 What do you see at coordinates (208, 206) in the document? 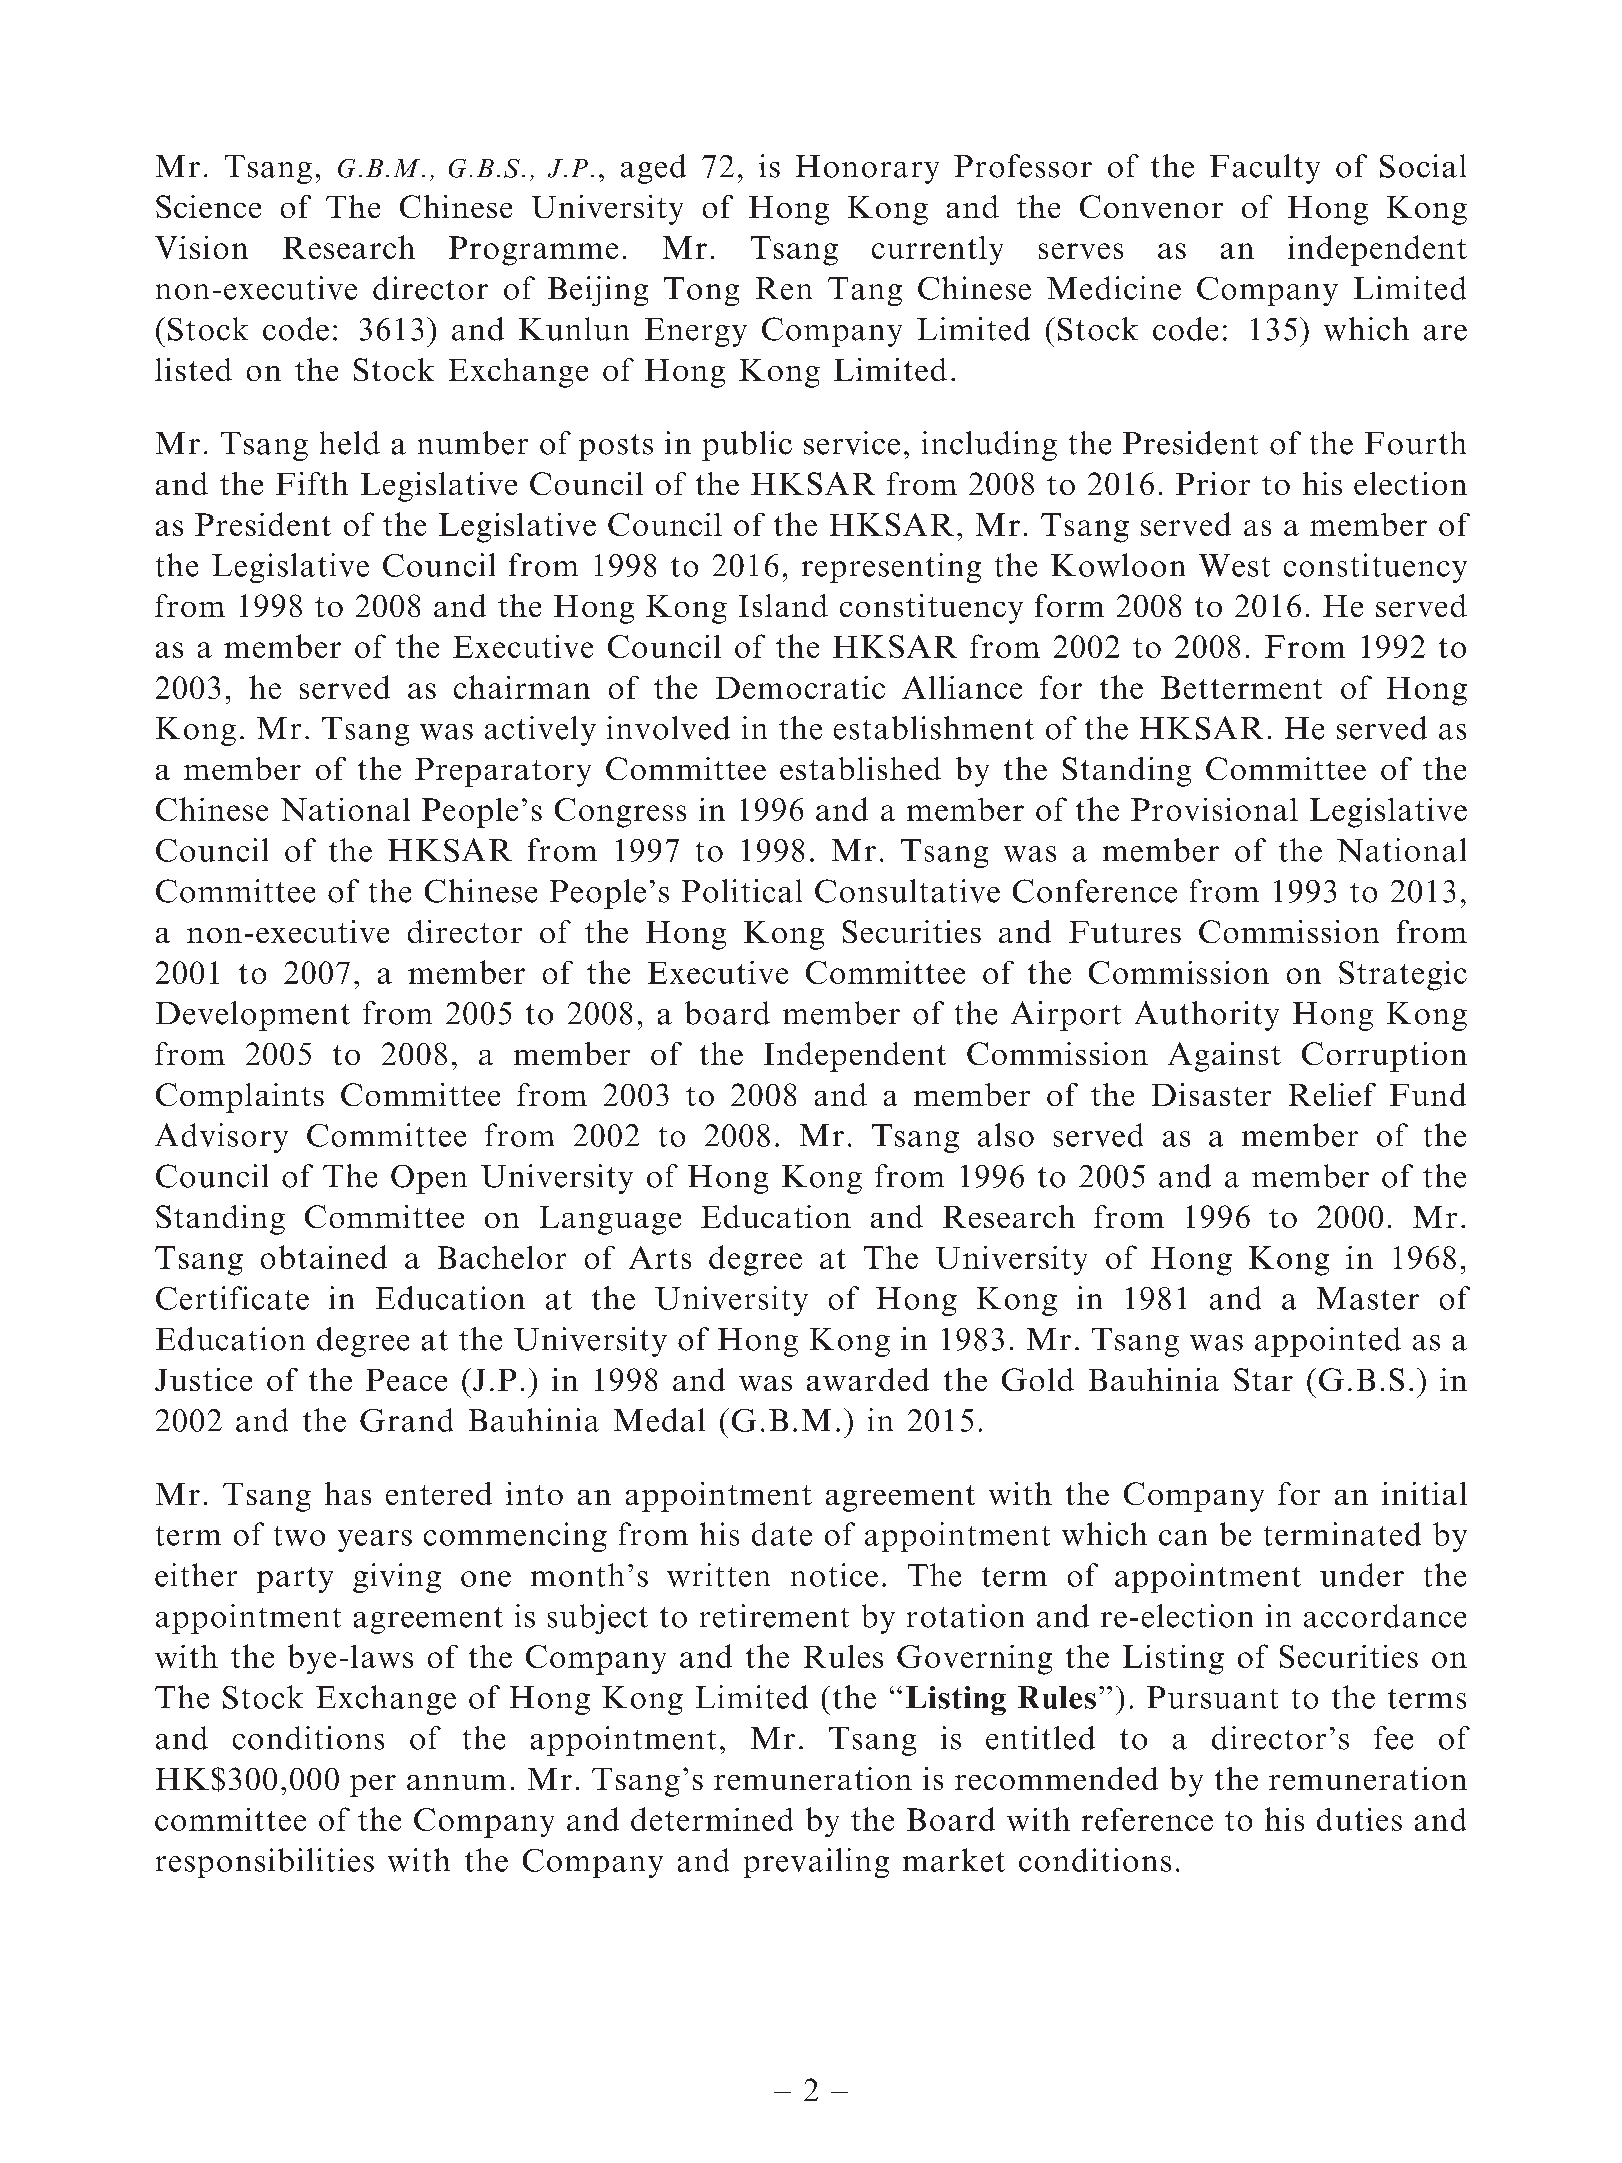
I see `Science` at bounding box center [208, 206].
